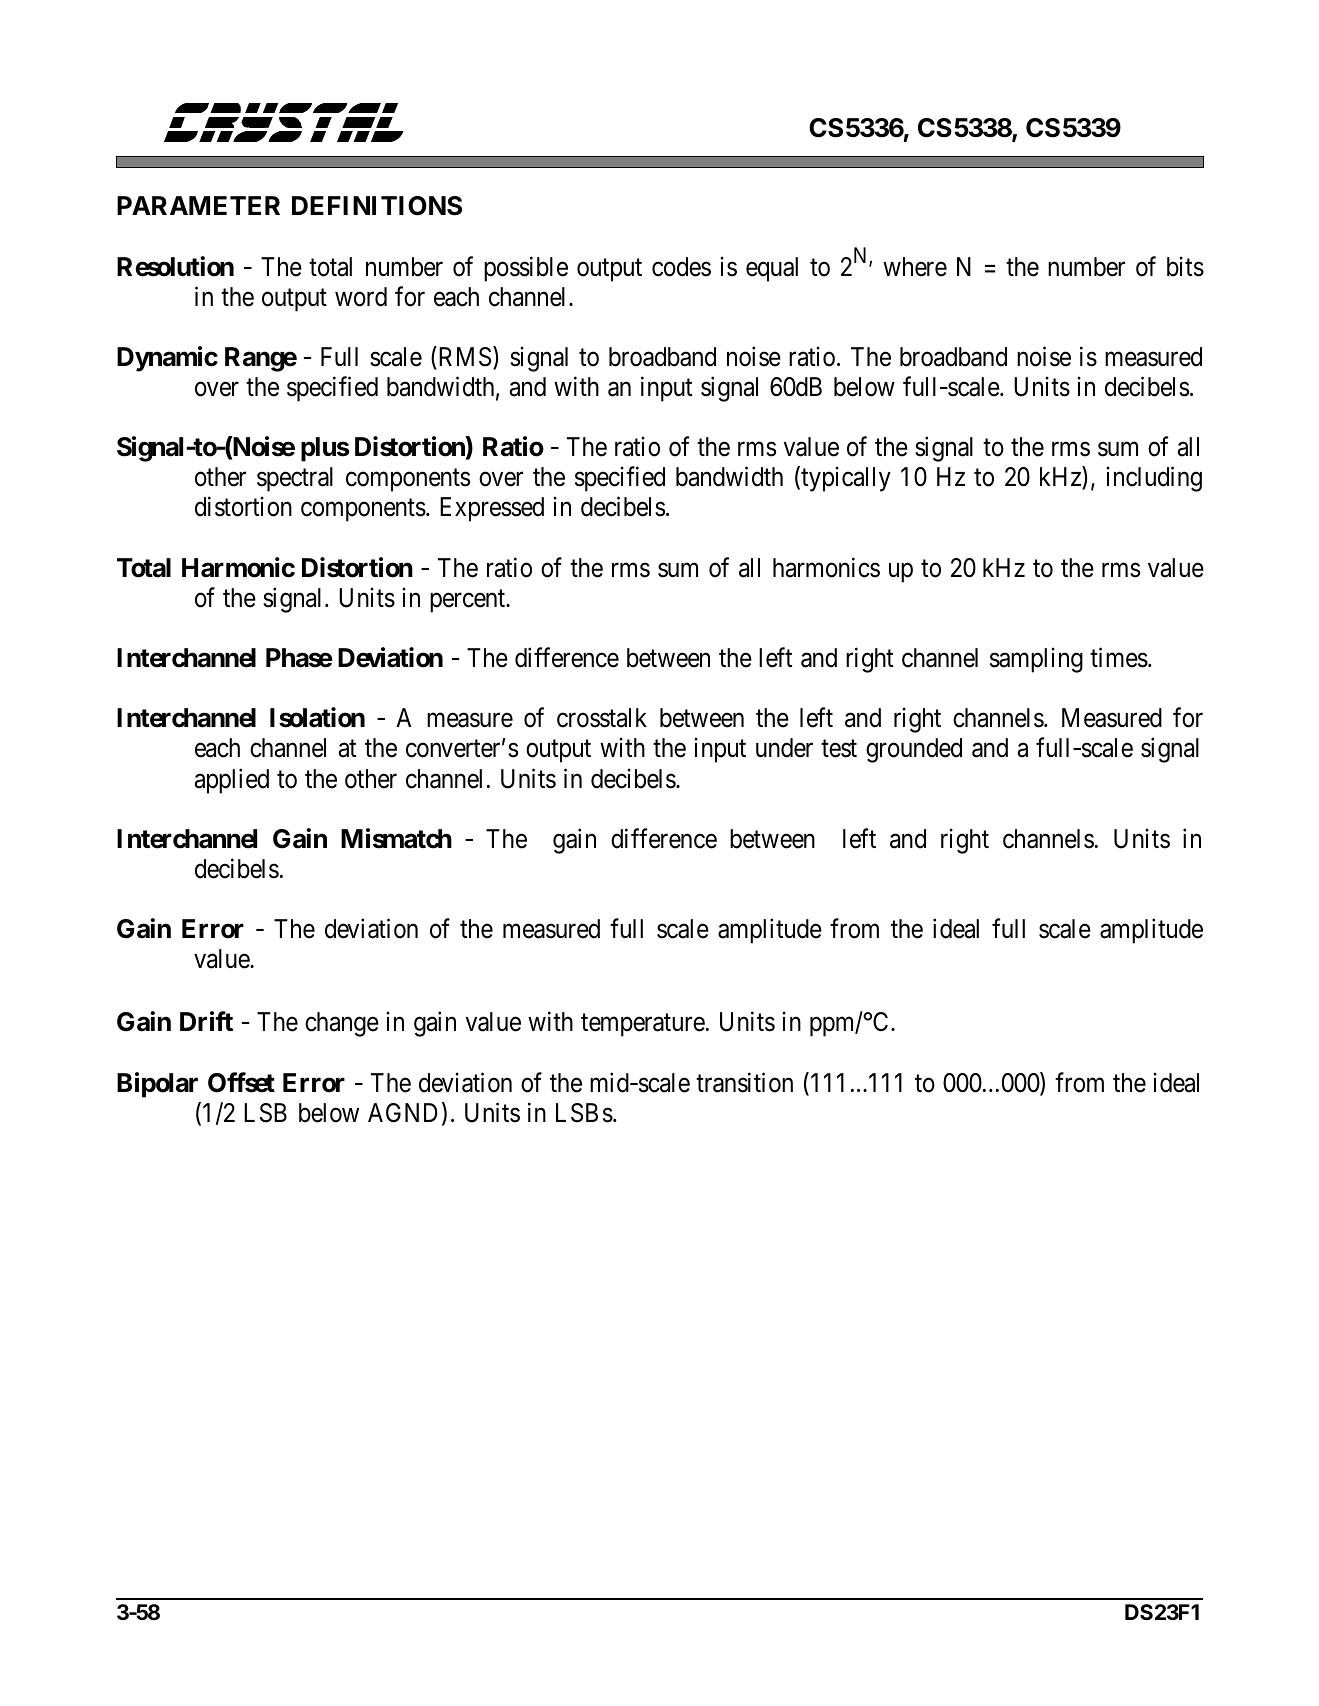  Describe the element at coordinates (681, 267) in the screenshot. I see `codes` at that location.
